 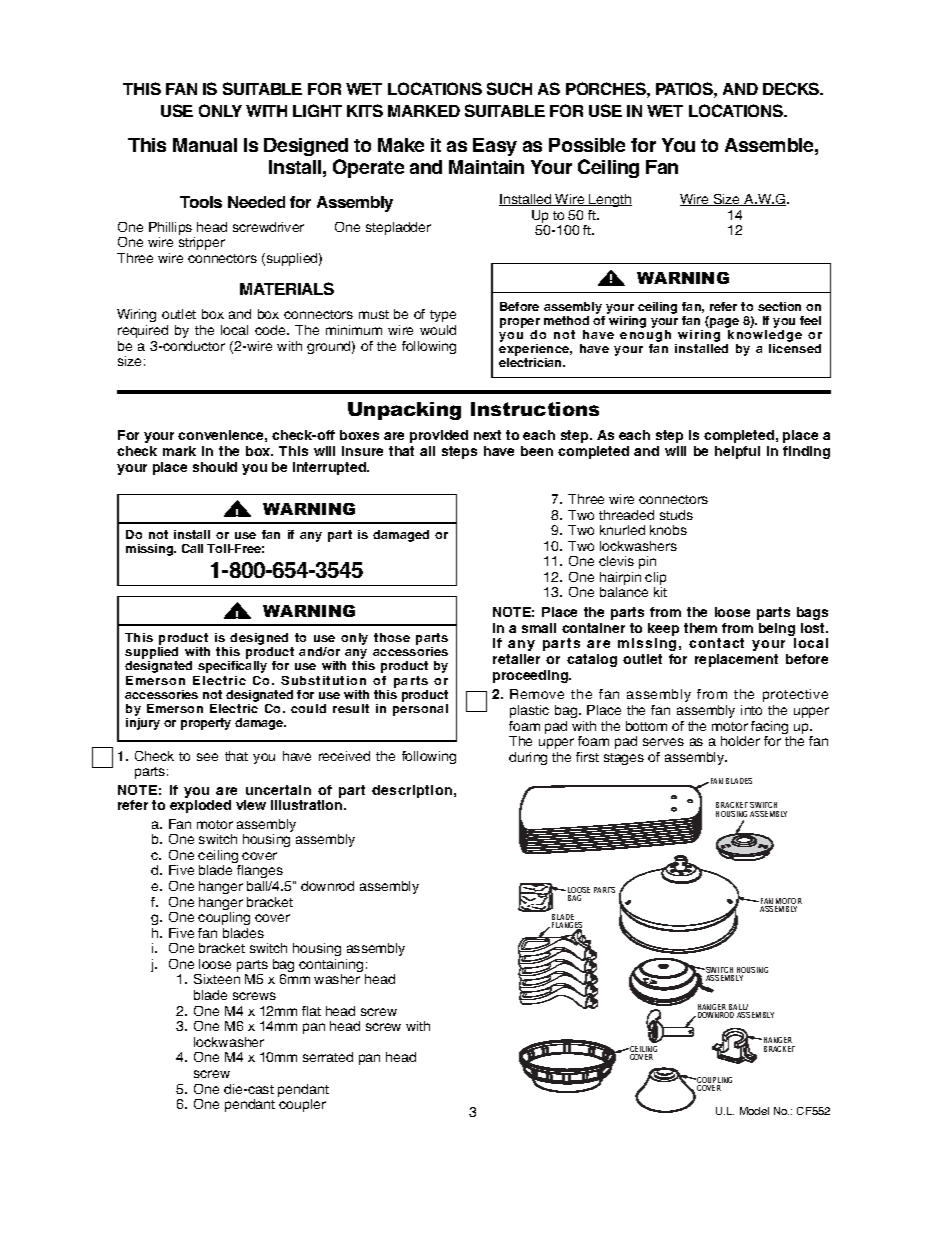 What do you see at coordinates (215, 467) in the image?
I see `should` at bounding box center [215, 467].
